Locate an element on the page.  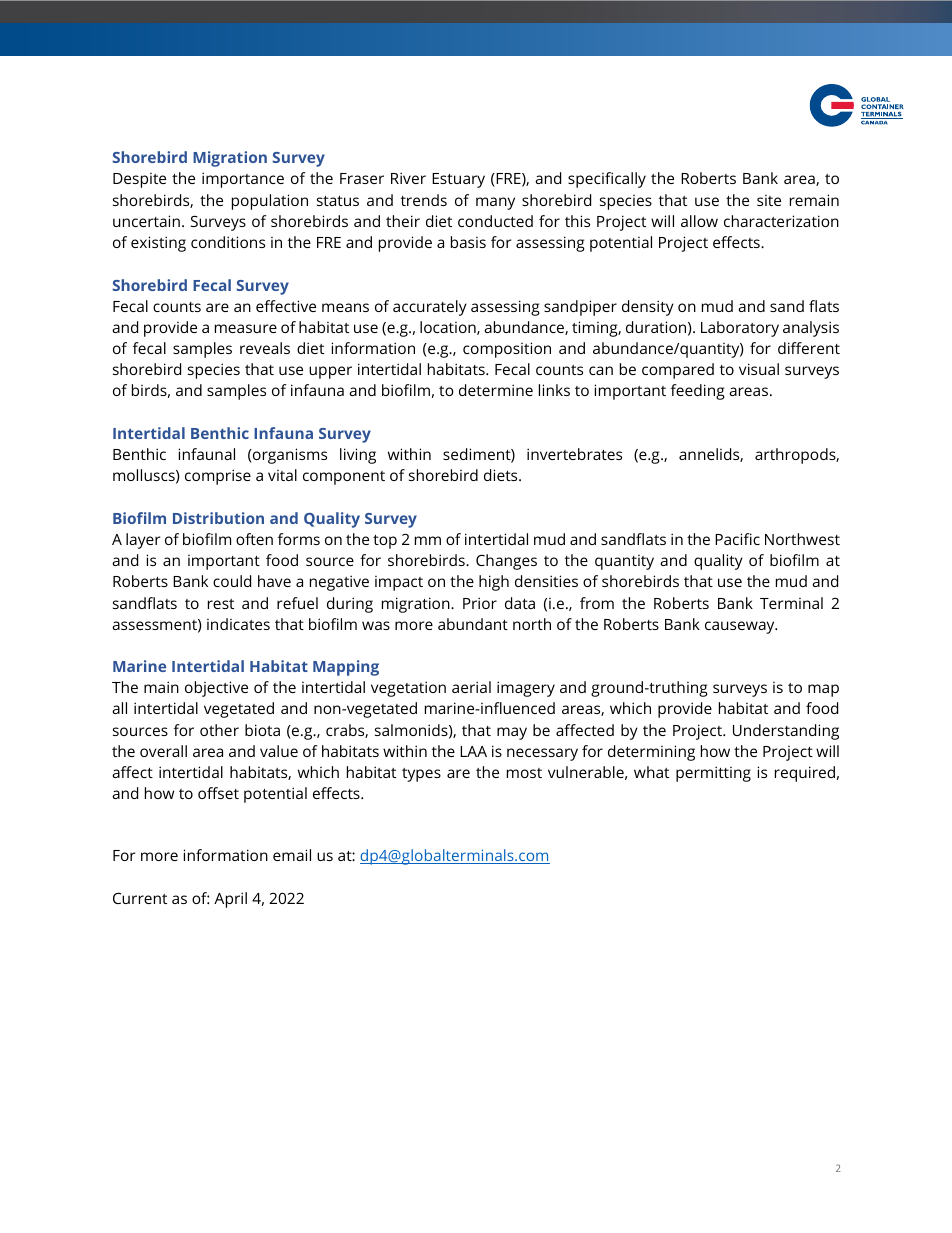
many is located at coordinates (495, 203).
